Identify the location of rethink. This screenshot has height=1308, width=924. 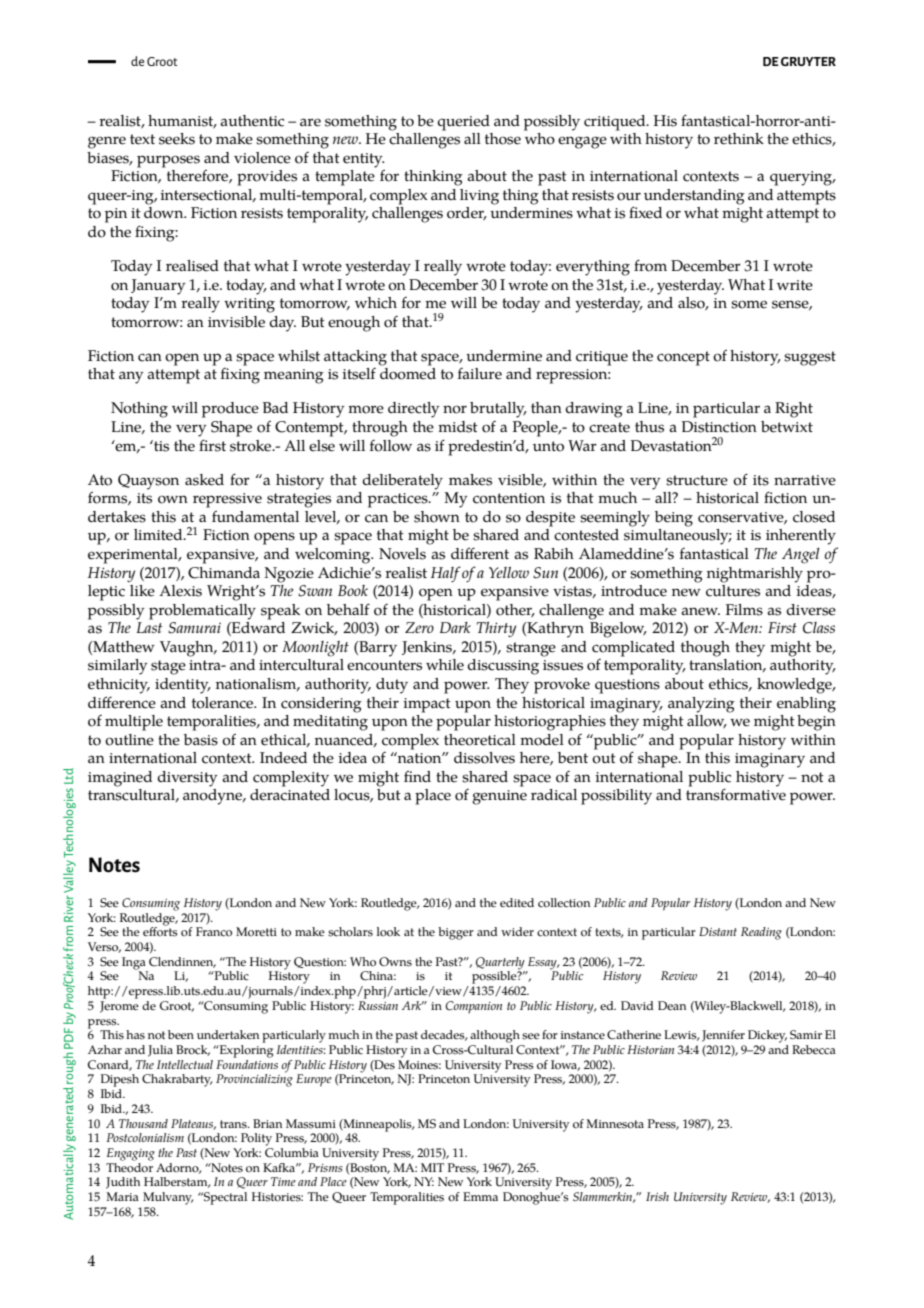
(739, 139).
